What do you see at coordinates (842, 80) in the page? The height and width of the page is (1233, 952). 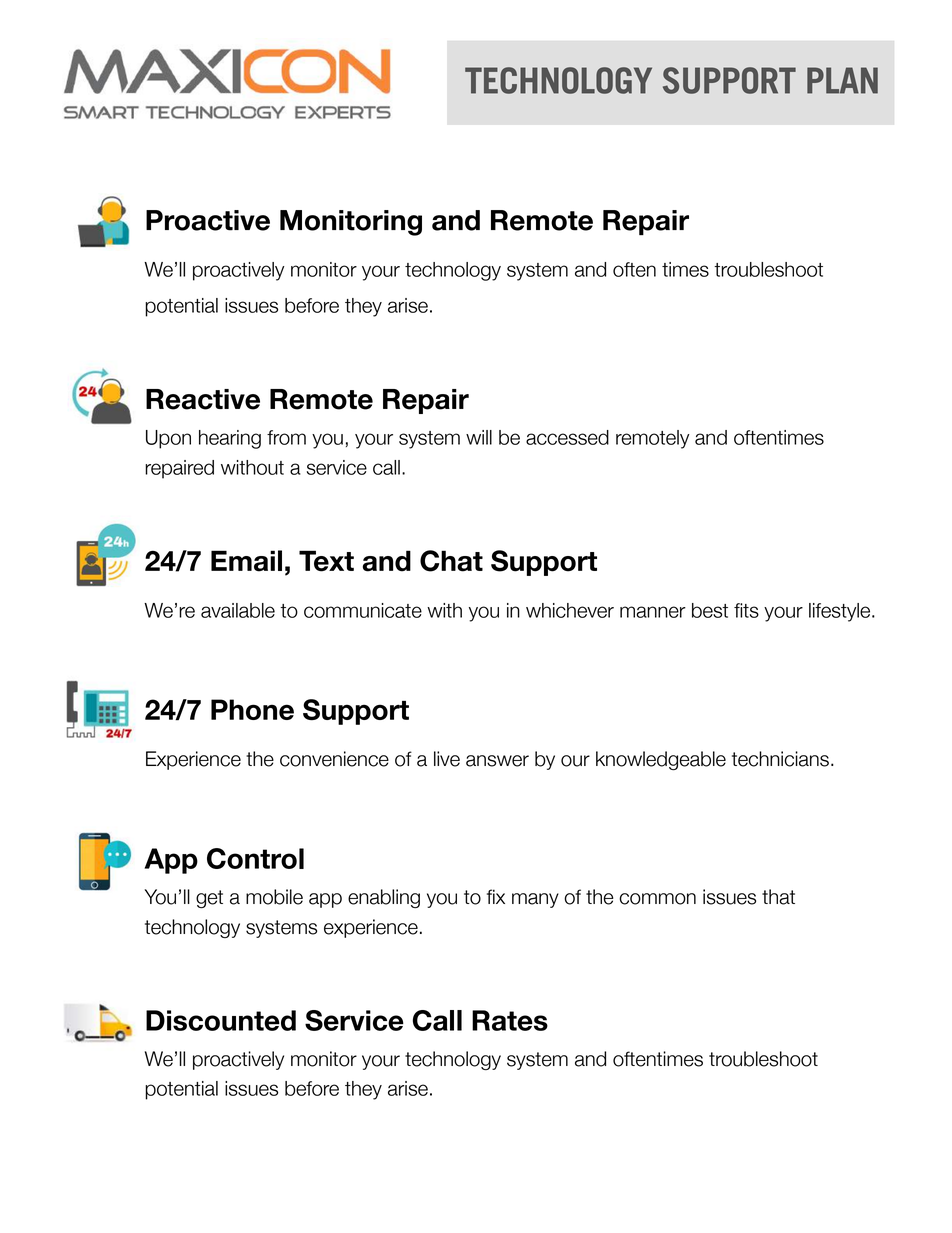 I see `PLAN` at bounding box center [842, 80].
